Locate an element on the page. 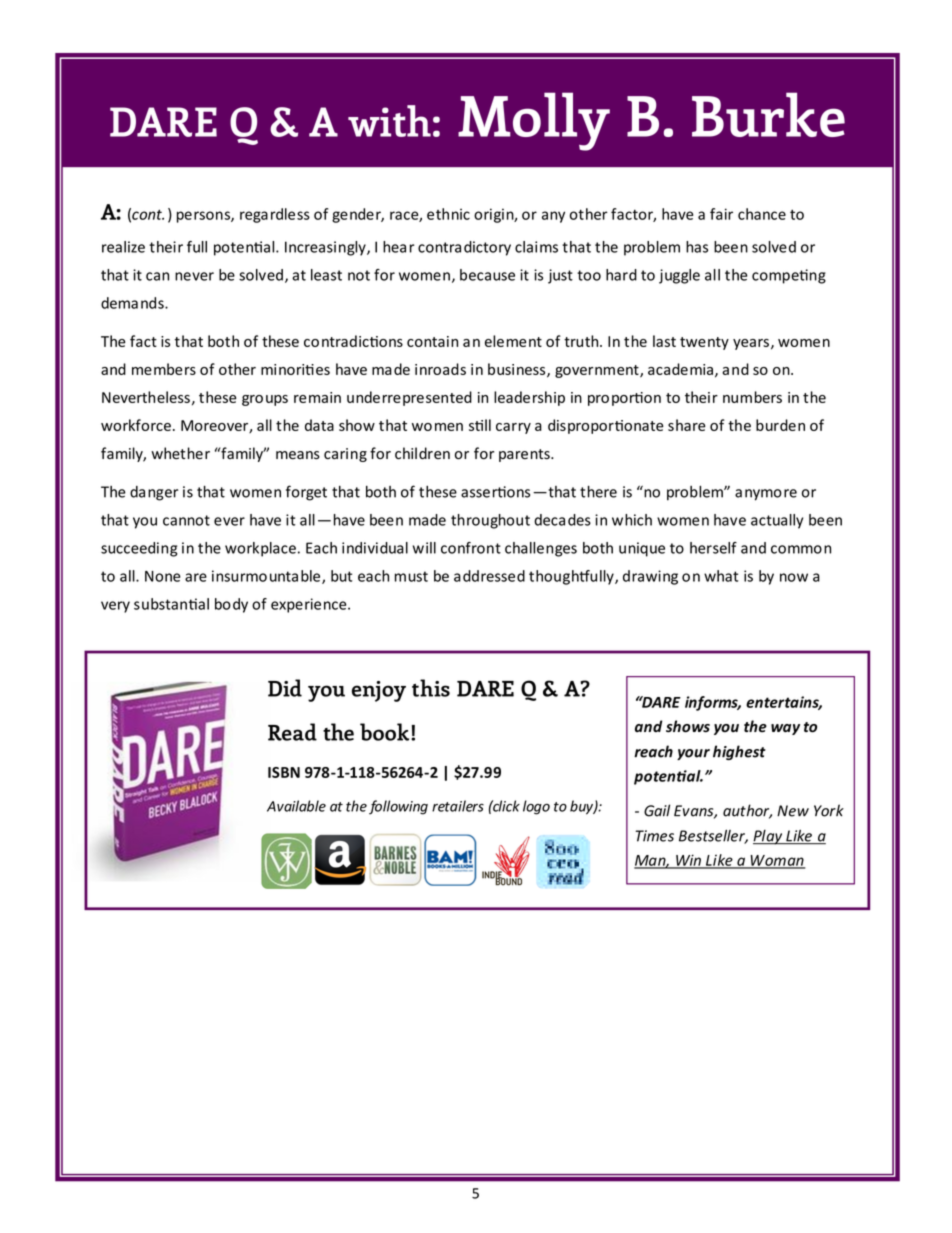  substantial is located at coordinates (171, 604).
